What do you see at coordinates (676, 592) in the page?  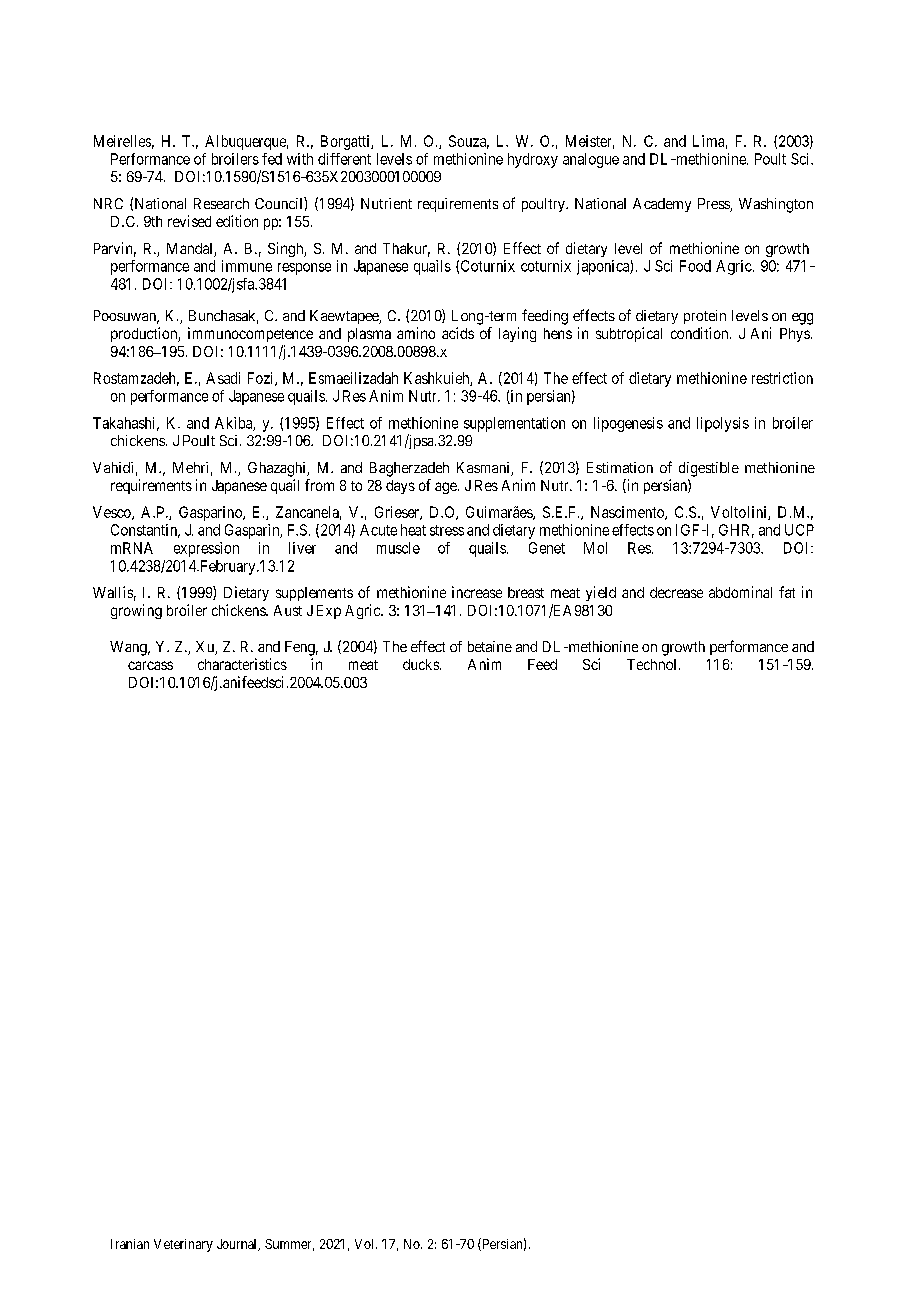 I see `decrease` at bounding box center [676, 592].
